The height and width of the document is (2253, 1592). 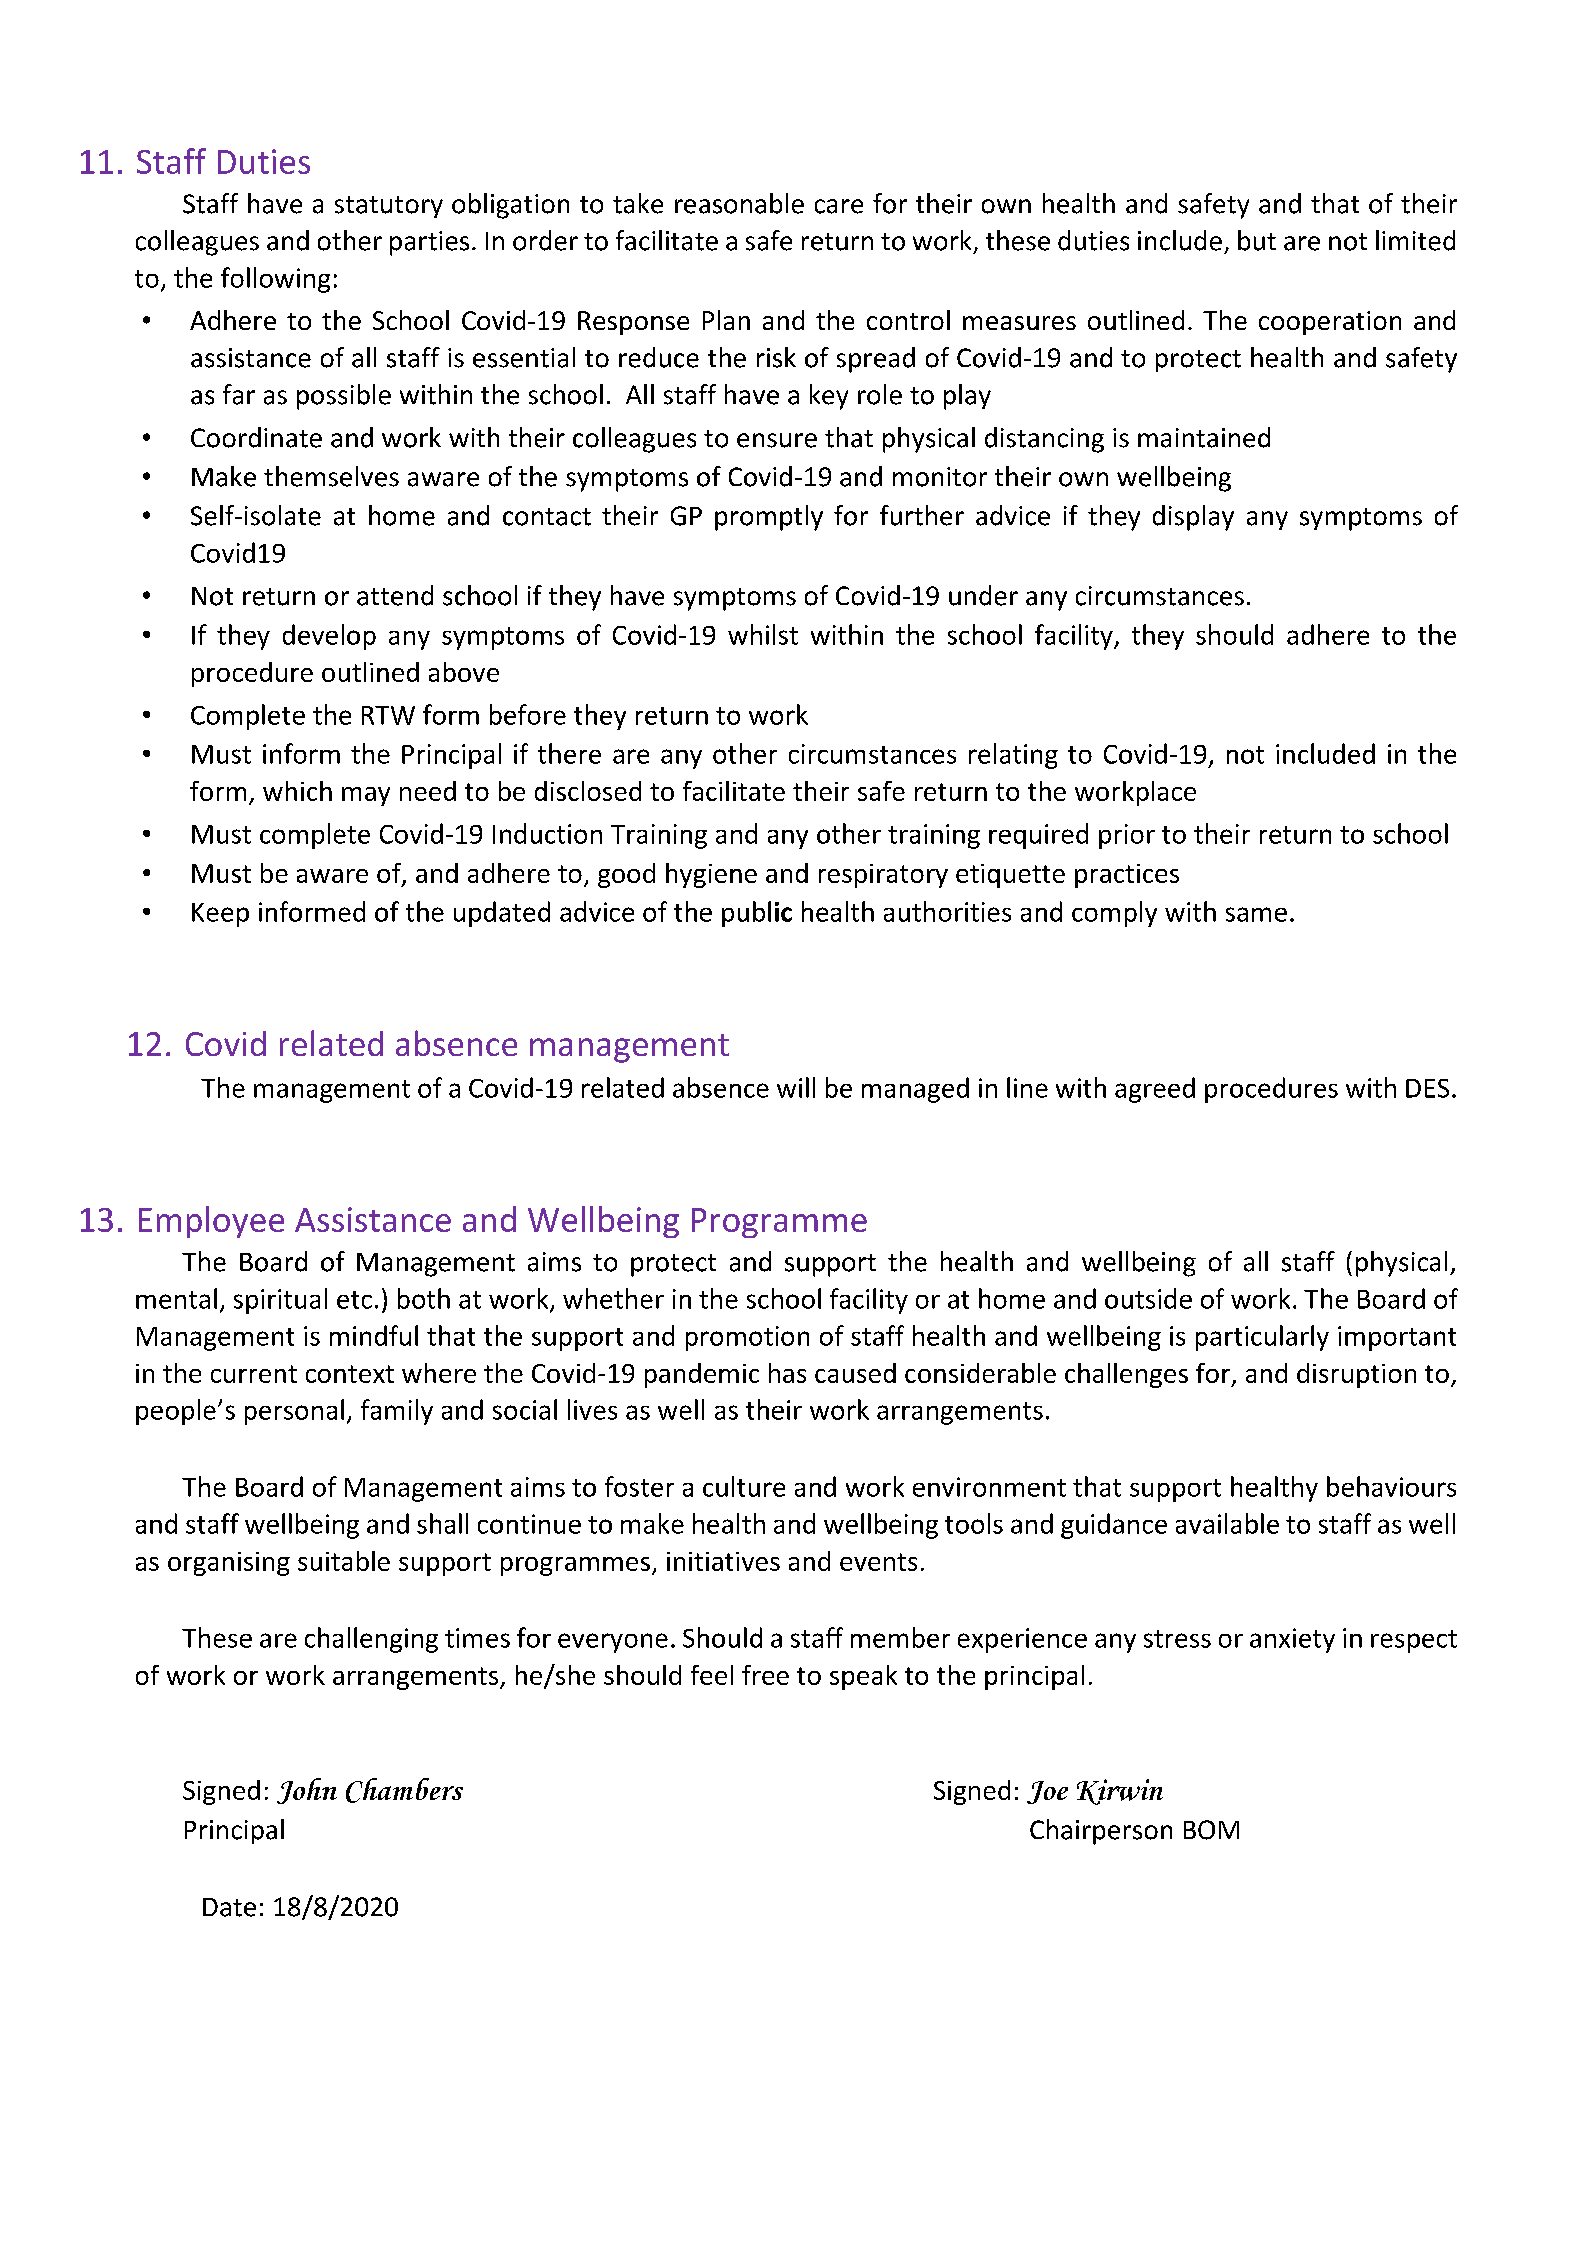 What do you see at coordinates (307, 1791) in the document?
I see `John` at bounding box center [307, 1791].
